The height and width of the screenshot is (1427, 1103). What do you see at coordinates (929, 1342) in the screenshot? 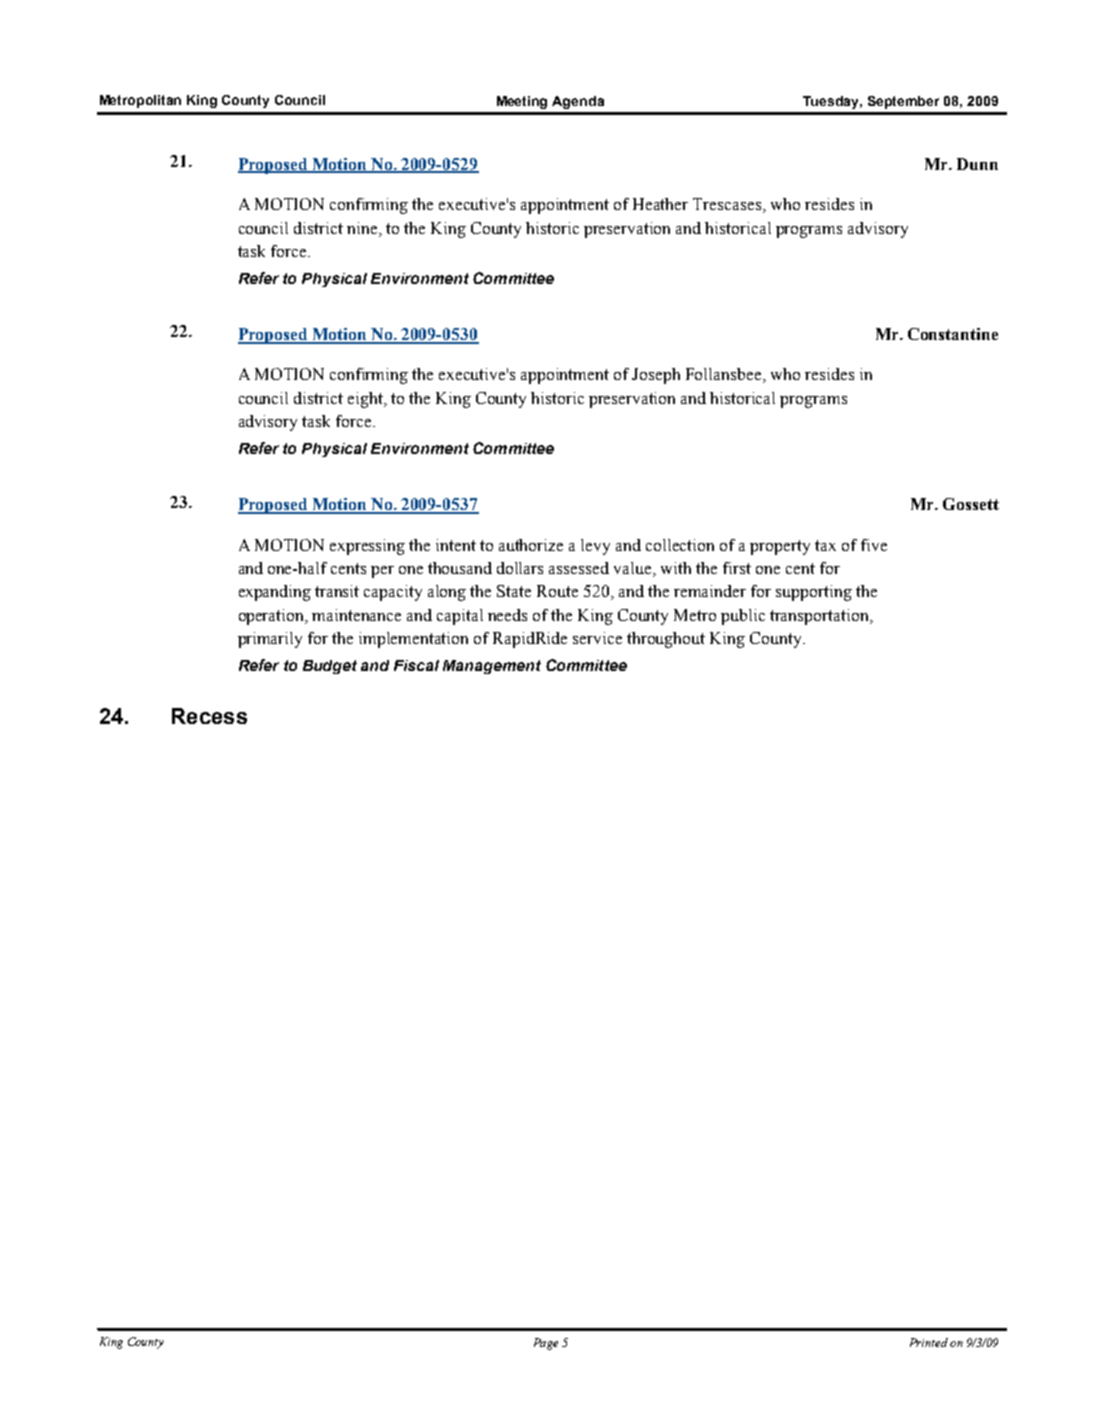
I see `Printed` at bounding box center [929, 1342].
